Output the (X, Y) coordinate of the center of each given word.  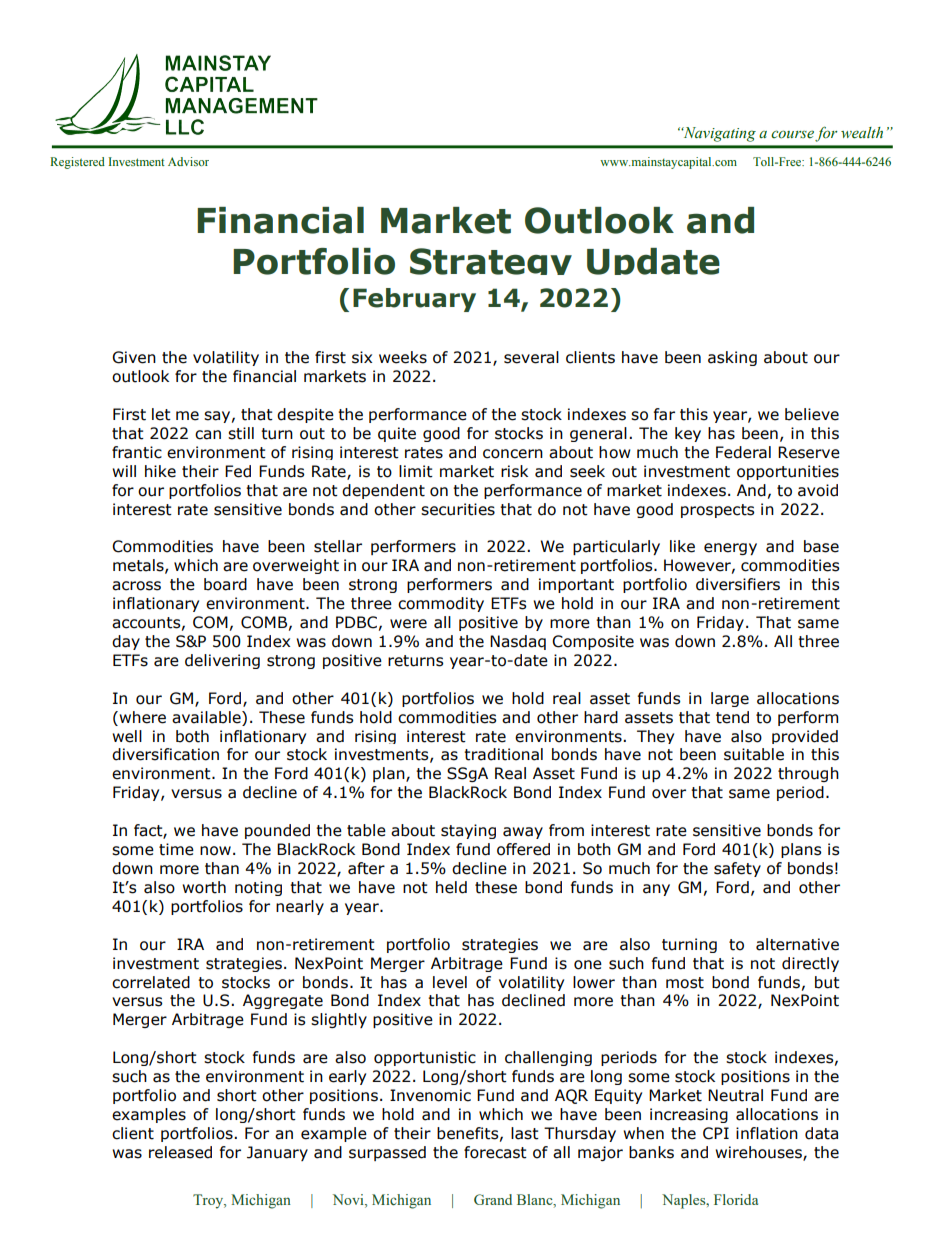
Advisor (188, 161)
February (414, 300)
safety (737, 869)
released (180, 1152)
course (792, 134)
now (215, 851)
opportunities (788, 472)
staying (468, 831)
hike (160, 471)
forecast (495, 1152)
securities (458, 509)
